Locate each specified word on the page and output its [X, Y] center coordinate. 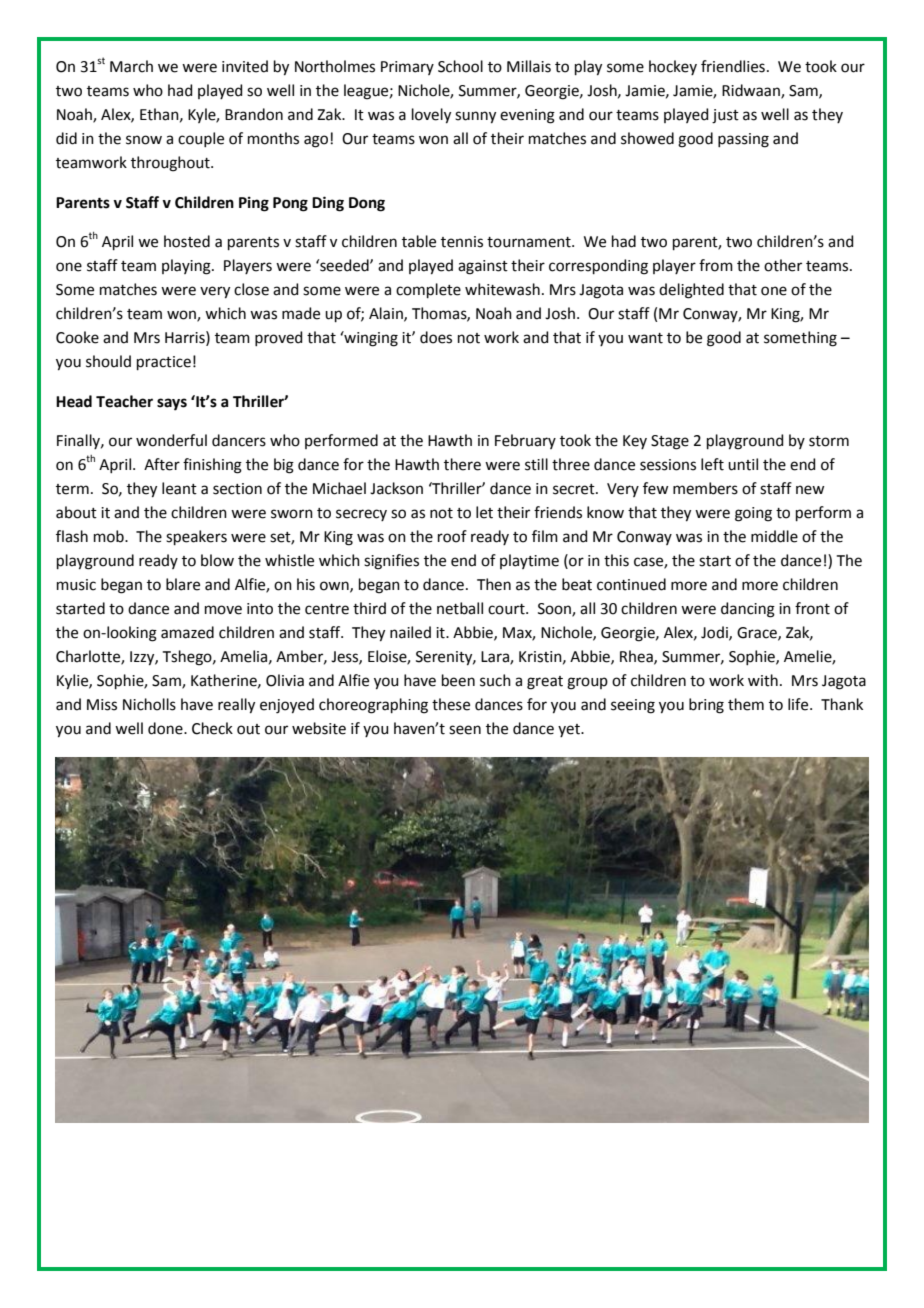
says [172, 404]
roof [452, 536]
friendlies [733, 66]
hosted [187, 241]
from [716, 265]
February [525, 441]
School [460, 66]
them [746, 704]
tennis [462, 242]
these [451, 704]
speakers [196, 537]
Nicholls [149, 704]
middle [774, 536]
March [131, 66]
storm [829, 441]
